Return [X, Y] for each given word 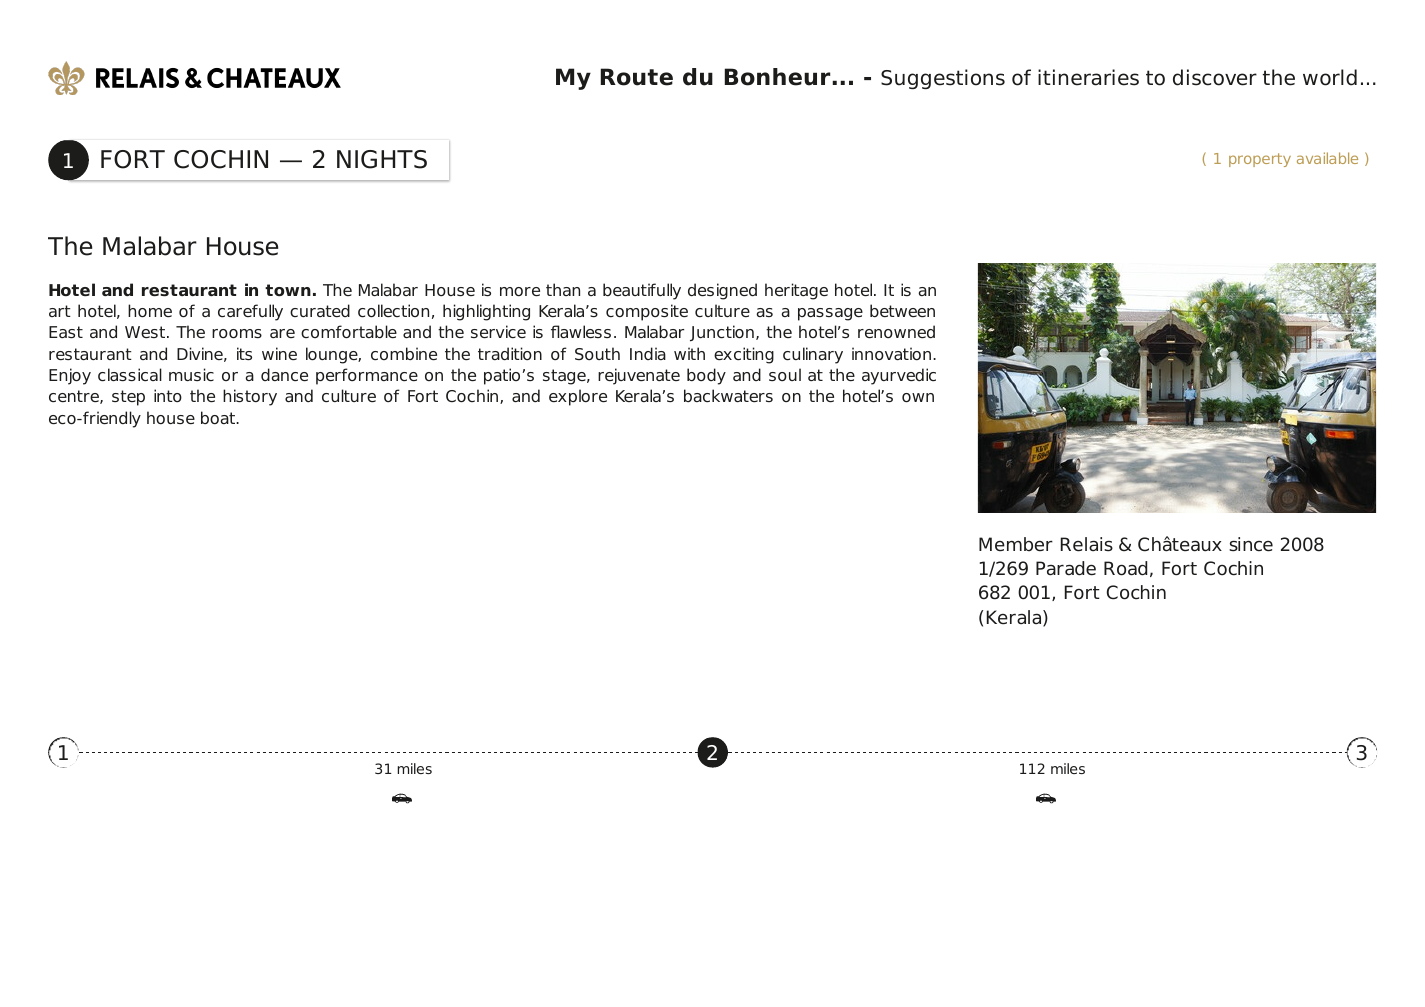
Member [1016, 544]
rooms [237, 333]
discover [1215, 77]
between [902, 310]
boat [219, 417]
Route [637, 77]
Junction [722, 333]
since [1251, 544]
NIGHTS [382, 159]
